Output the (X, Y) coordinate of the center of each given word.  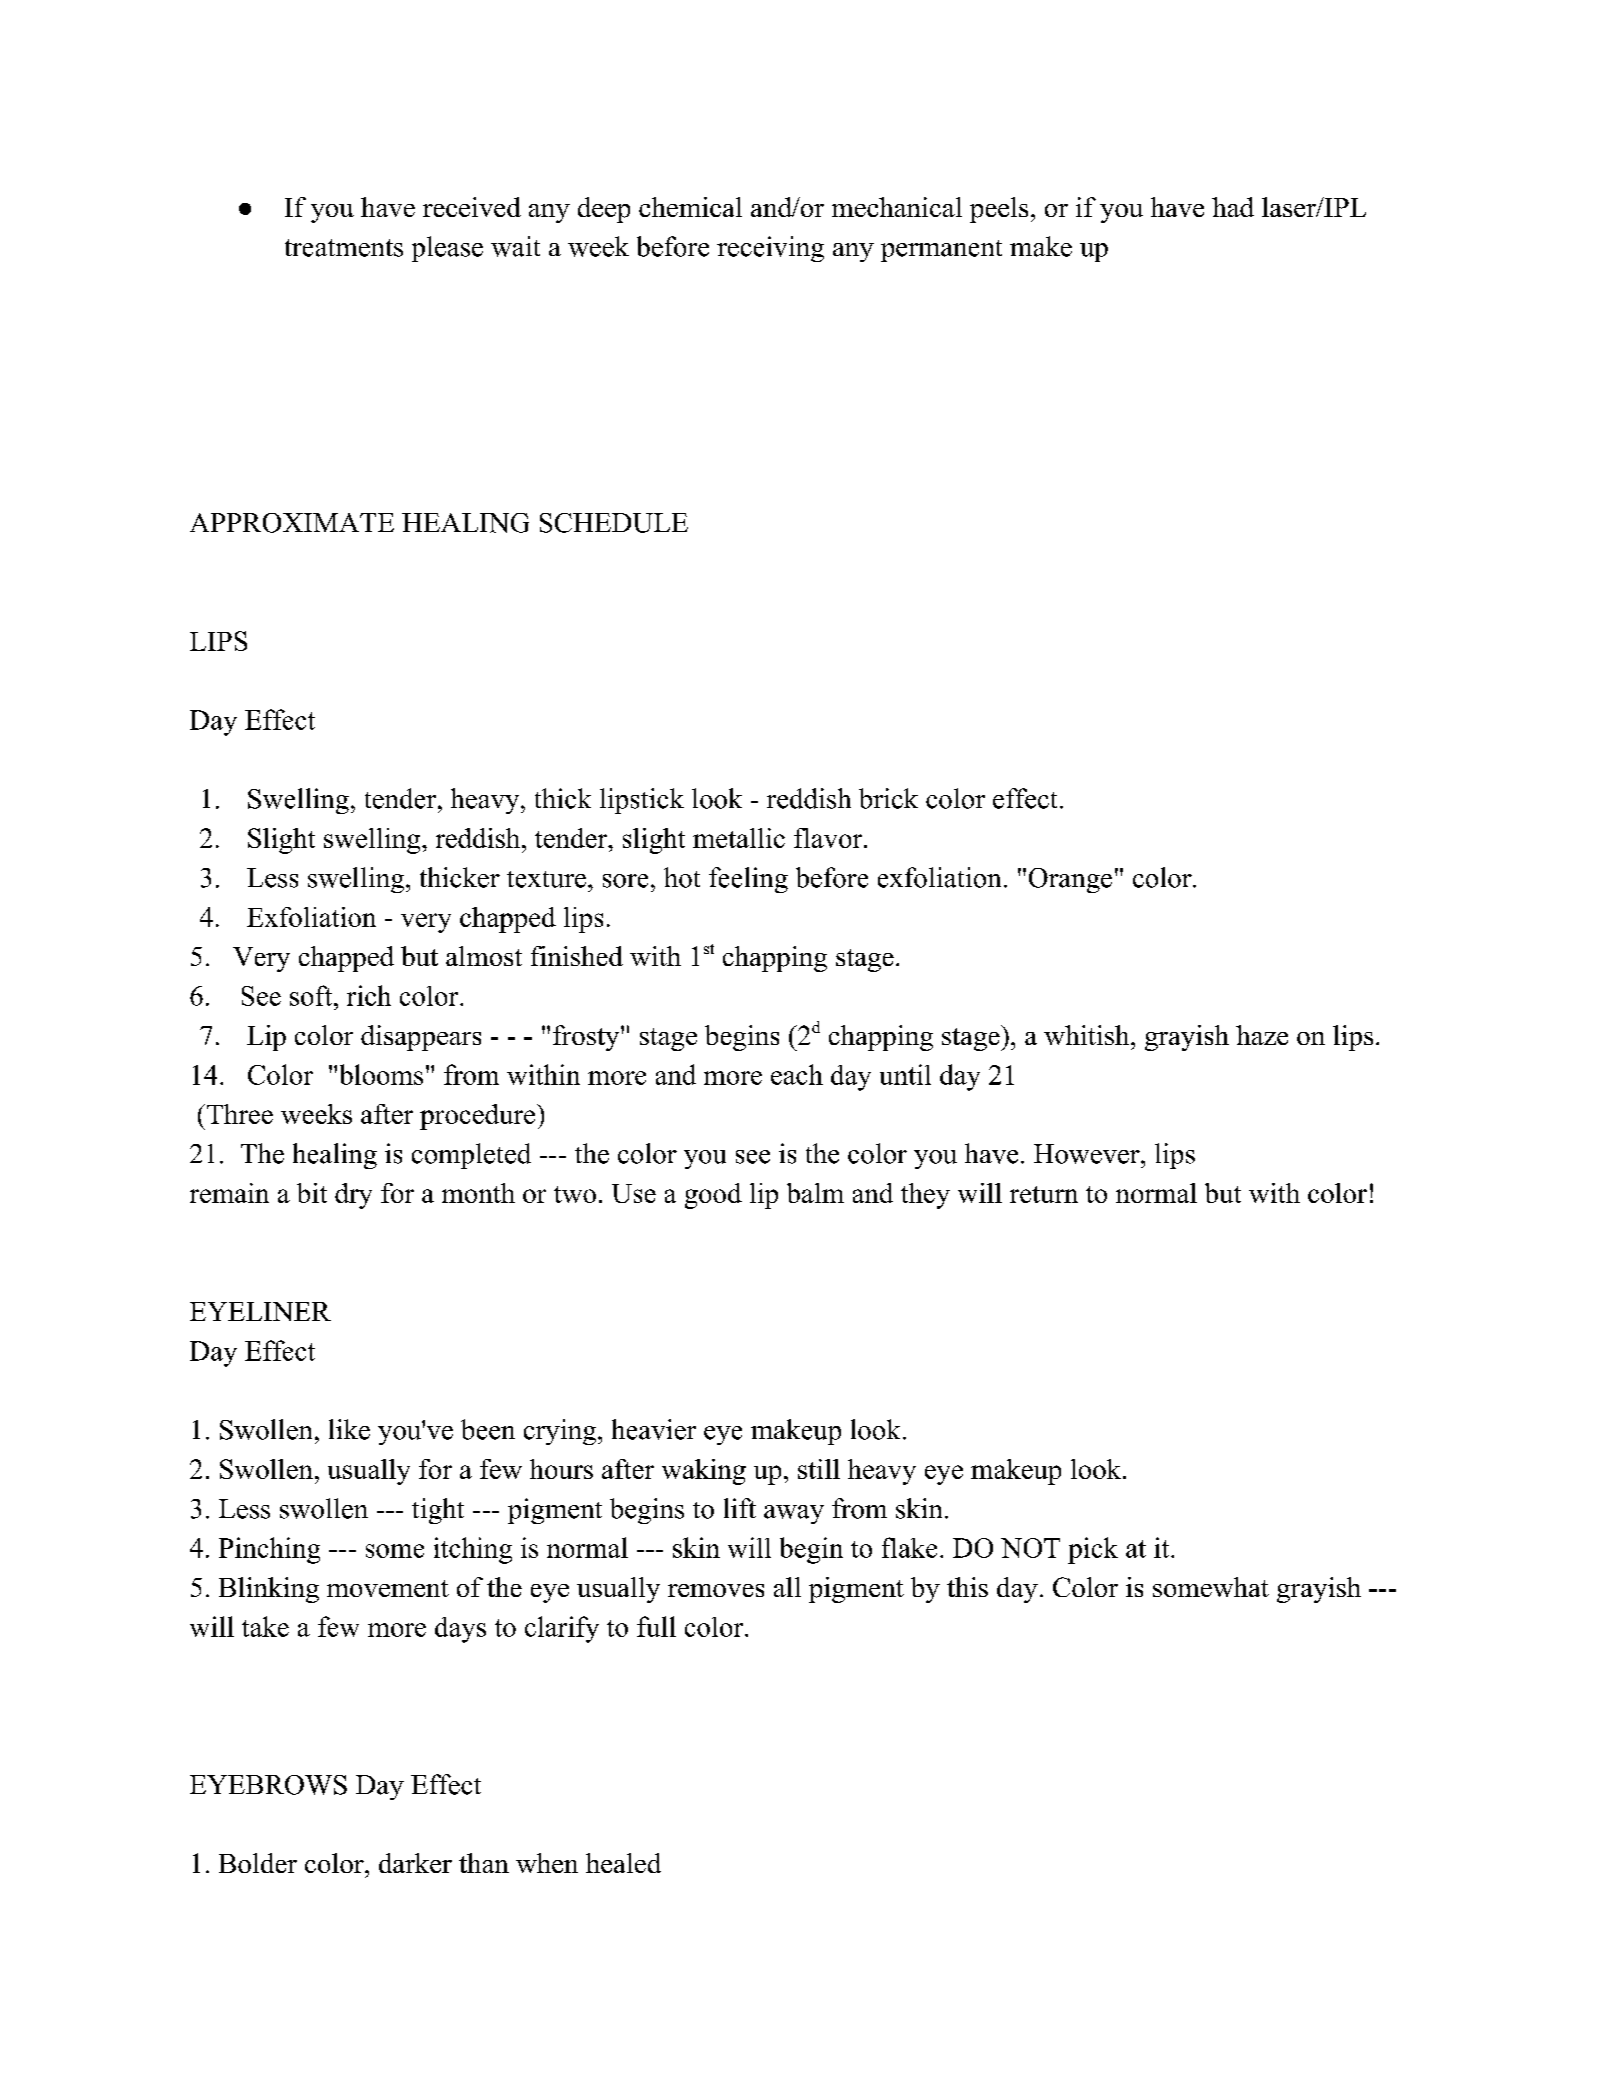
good (713, 1196)
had (1233, 207)
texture (546, 879)
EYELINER (260, 1311)
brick (888, 798)
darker (415, 1863)
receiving (770, 249)
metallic (739, 838)
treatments (344, 248)
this (967, 1587)
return (1044, 1194)
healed (623, 1863)
